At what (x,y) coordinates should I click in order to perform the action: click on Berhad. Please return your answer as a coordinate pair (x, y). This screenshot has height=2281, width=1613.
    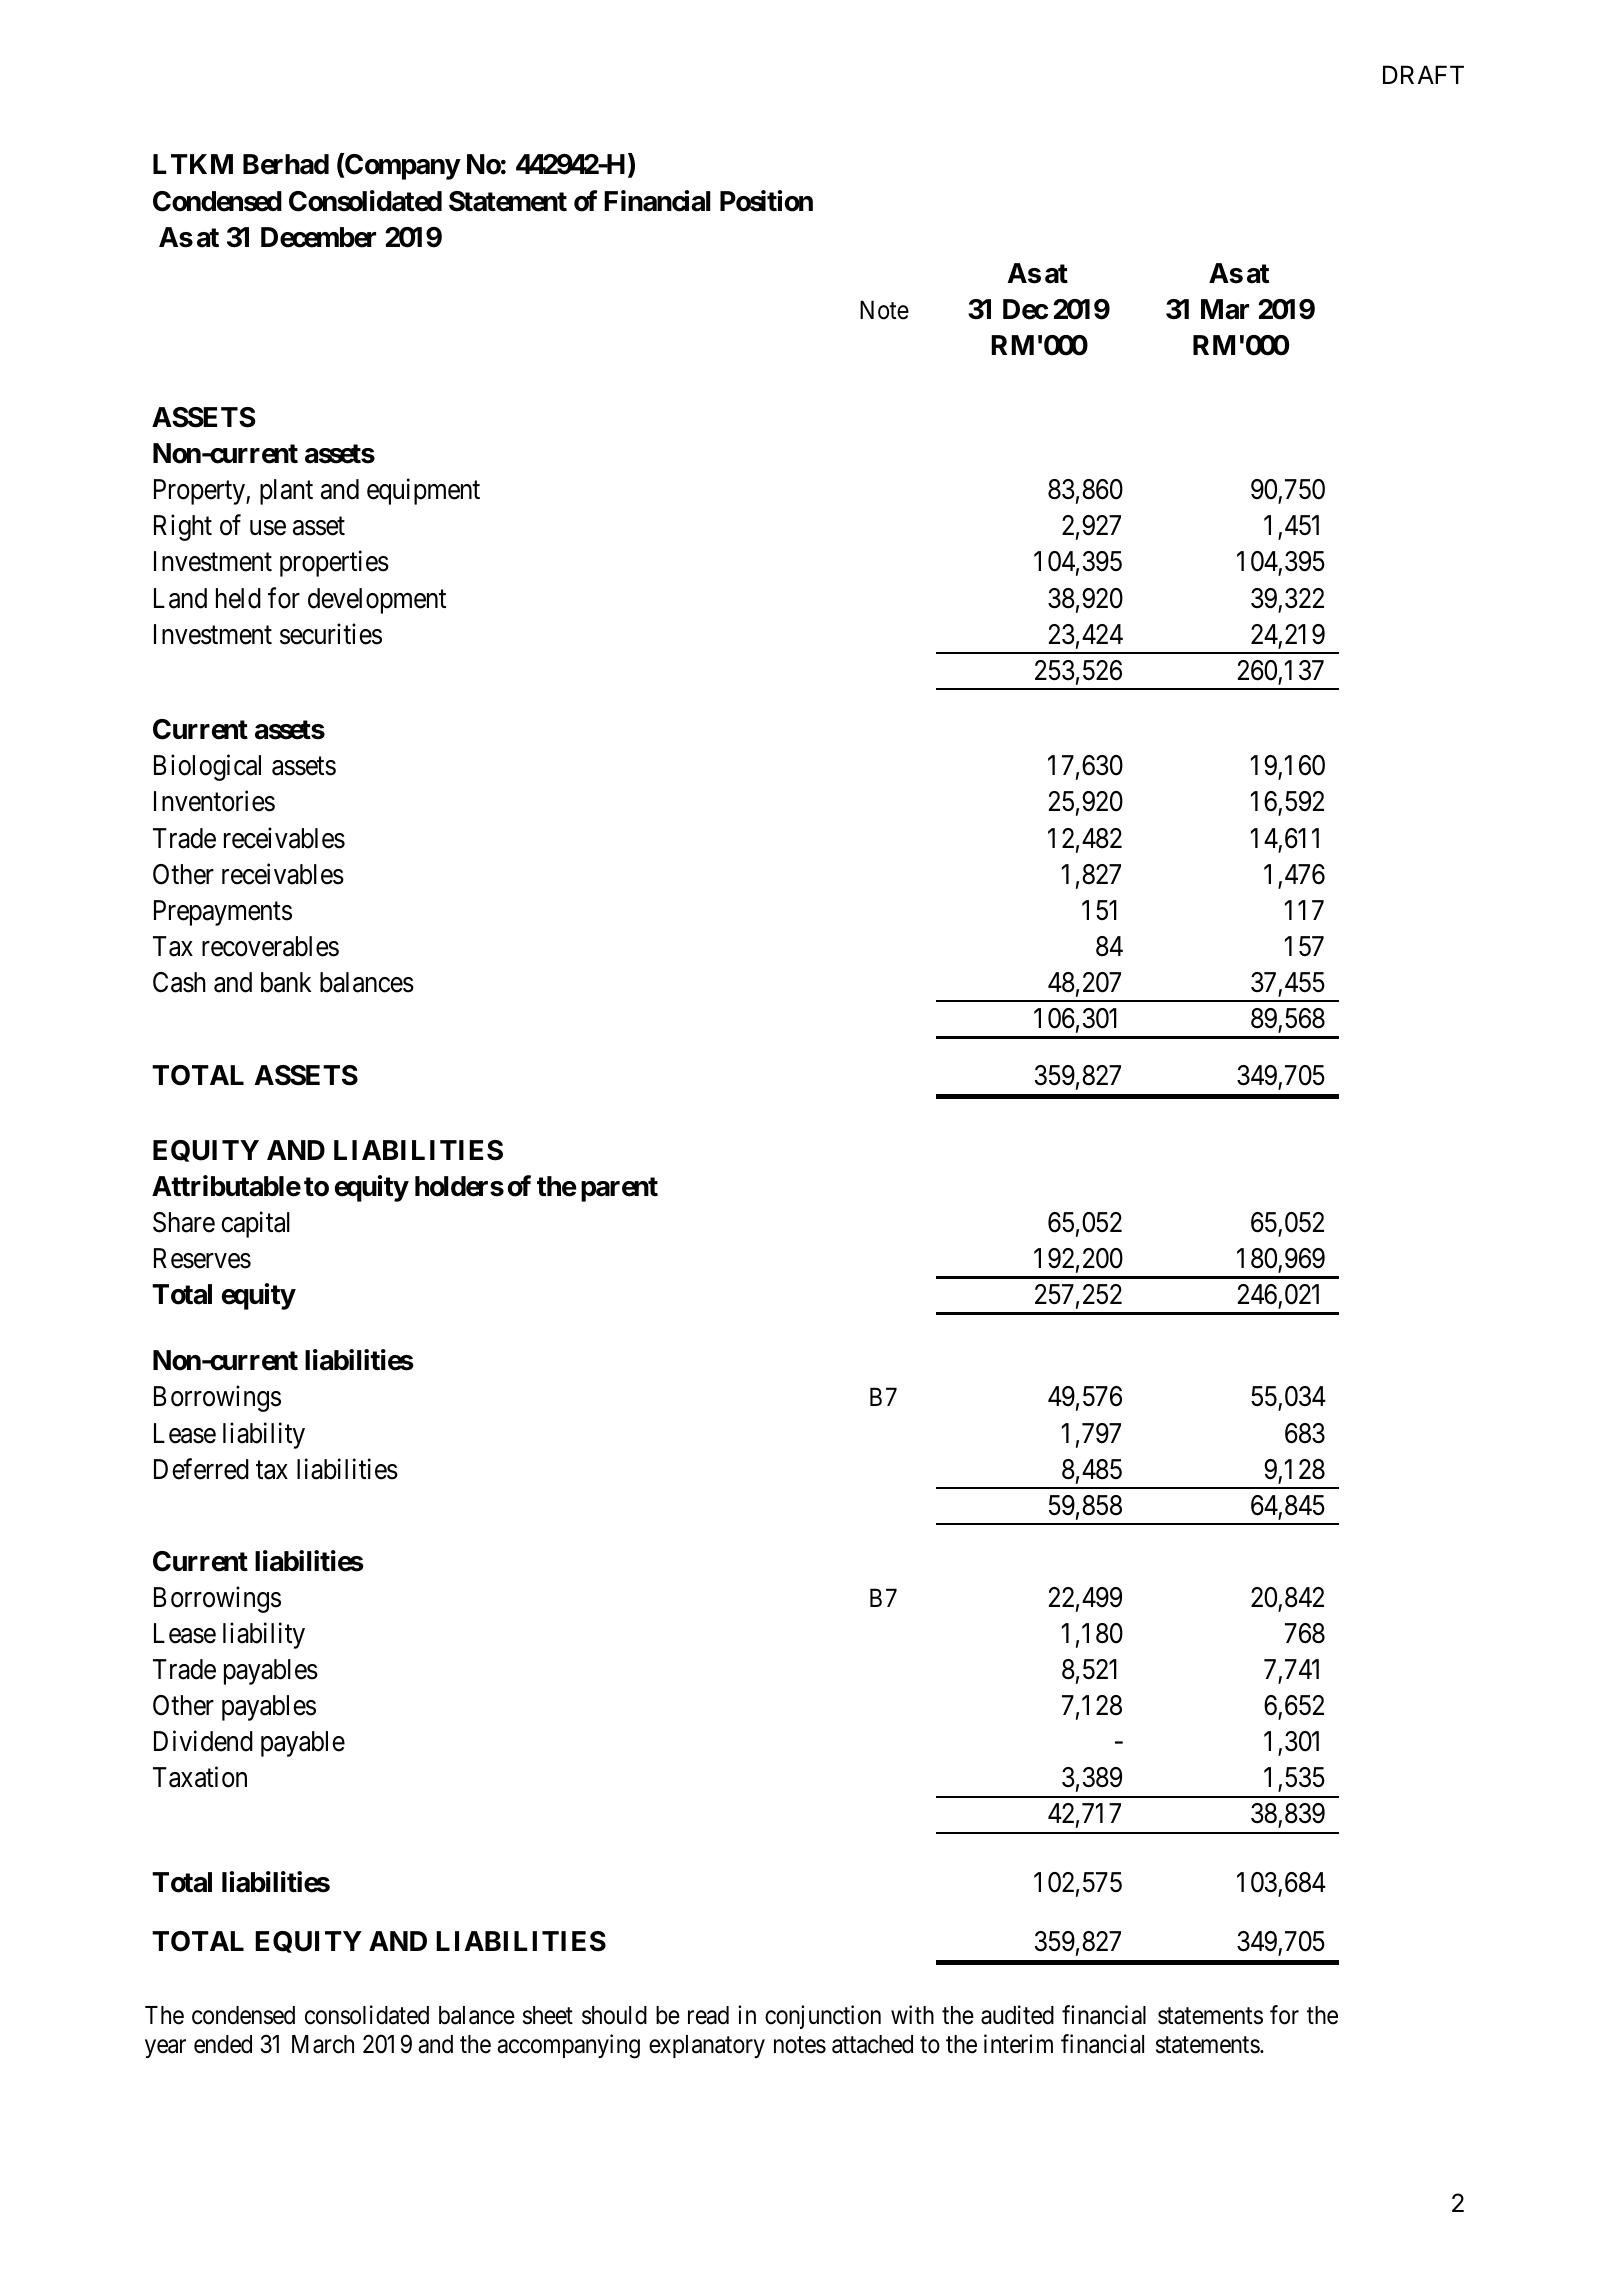
    Looking at the image, I should click on (286, 164).
